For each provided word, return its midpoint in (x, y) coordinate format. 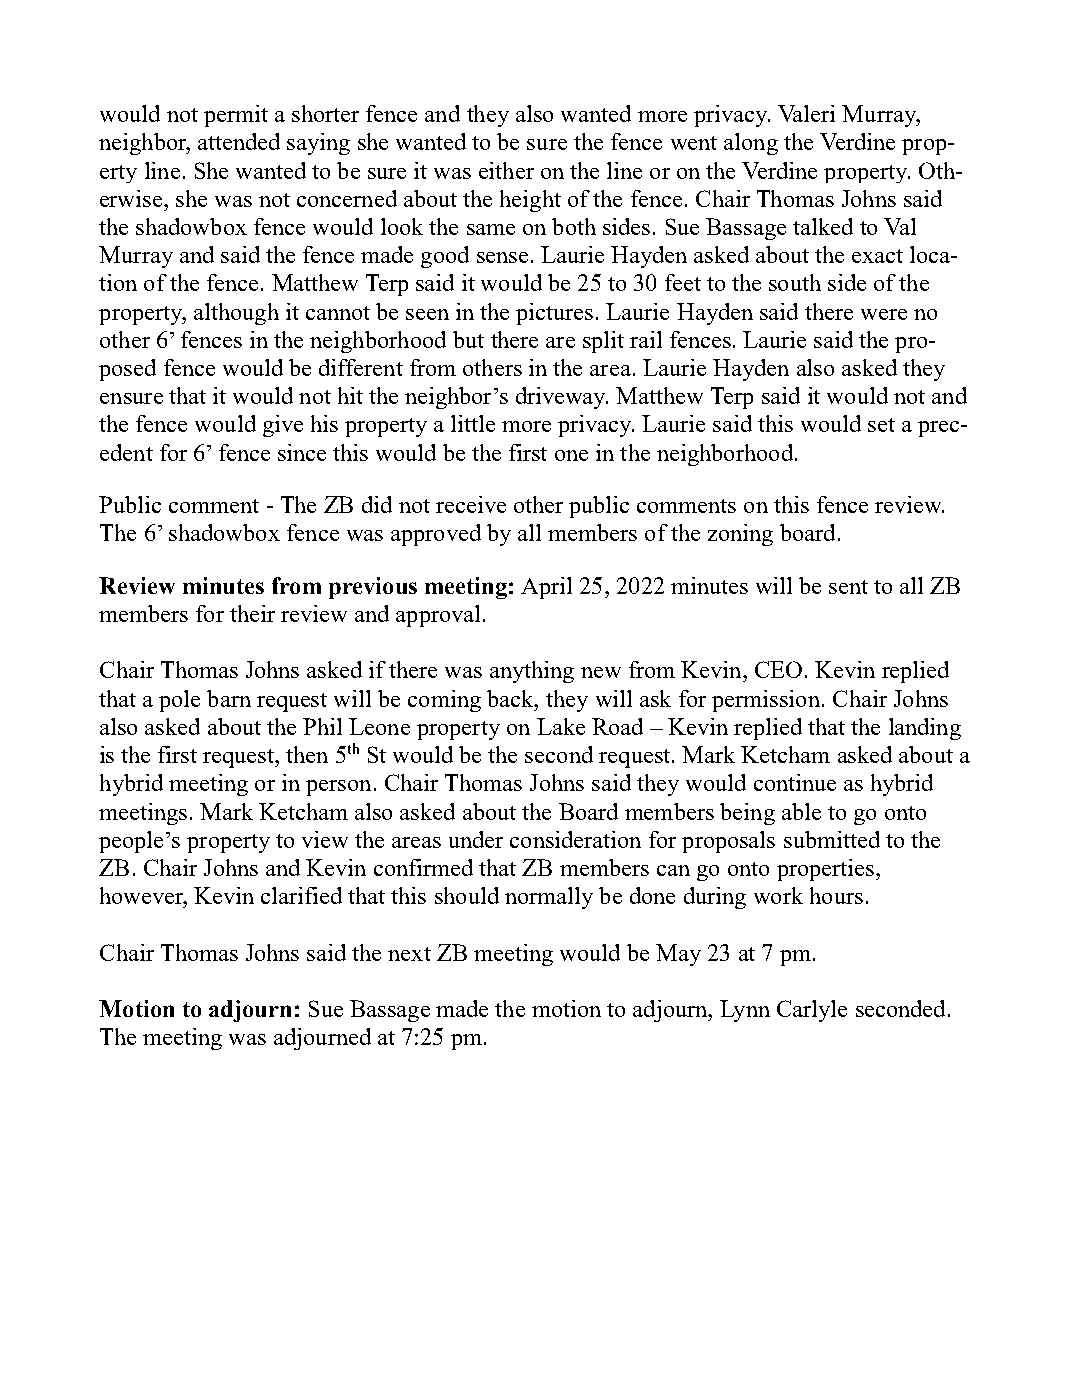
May (678, 955)
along (751, 144)
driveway (562, 398)
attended (239, 141)
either (506, 170)
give (283, 426)
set (881, 425)
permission (766, 701)
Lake (561, 726)
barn (229, 698)
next (409, 954)
